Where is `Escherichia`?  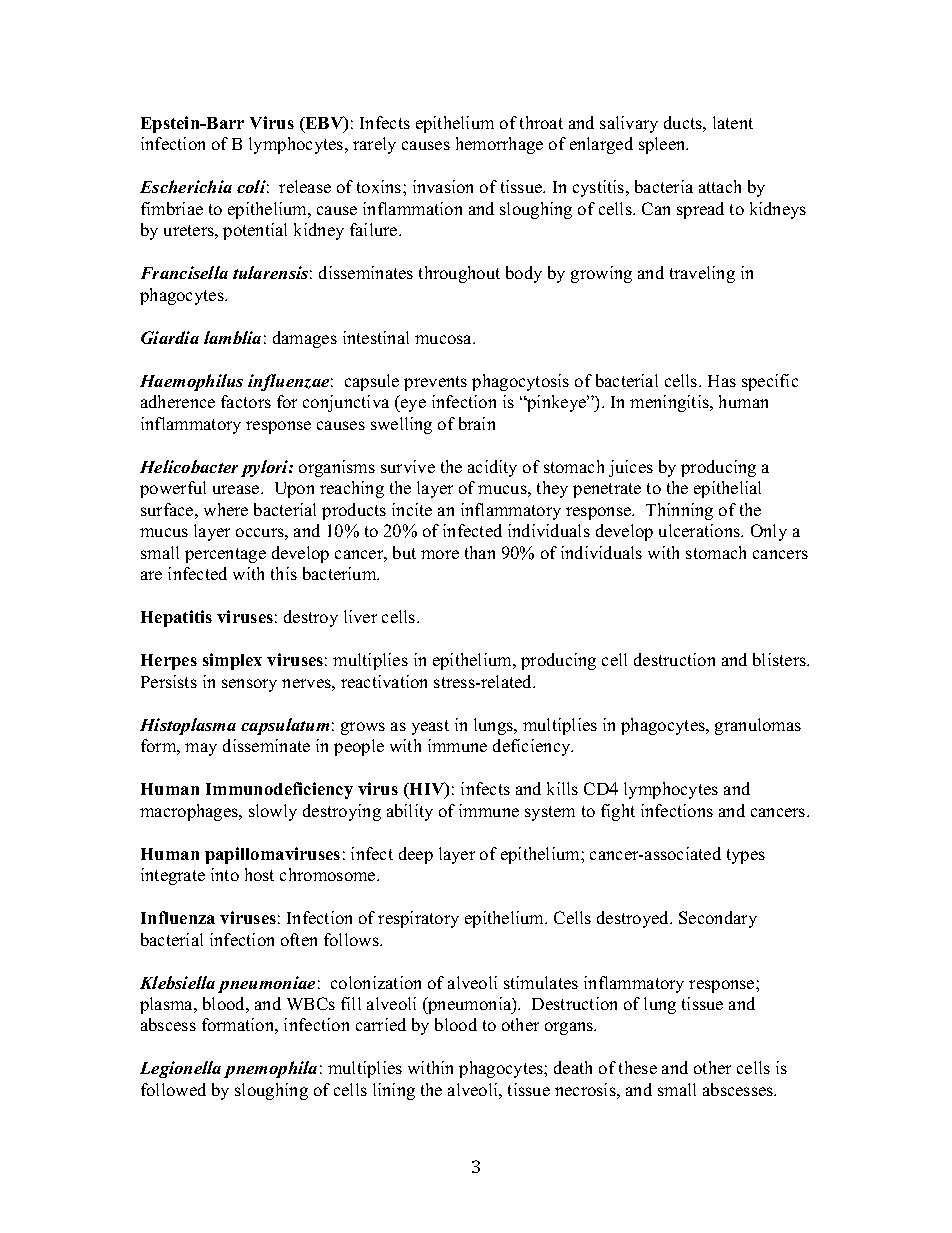 Escherichia is located at coordinates (186, 186).
